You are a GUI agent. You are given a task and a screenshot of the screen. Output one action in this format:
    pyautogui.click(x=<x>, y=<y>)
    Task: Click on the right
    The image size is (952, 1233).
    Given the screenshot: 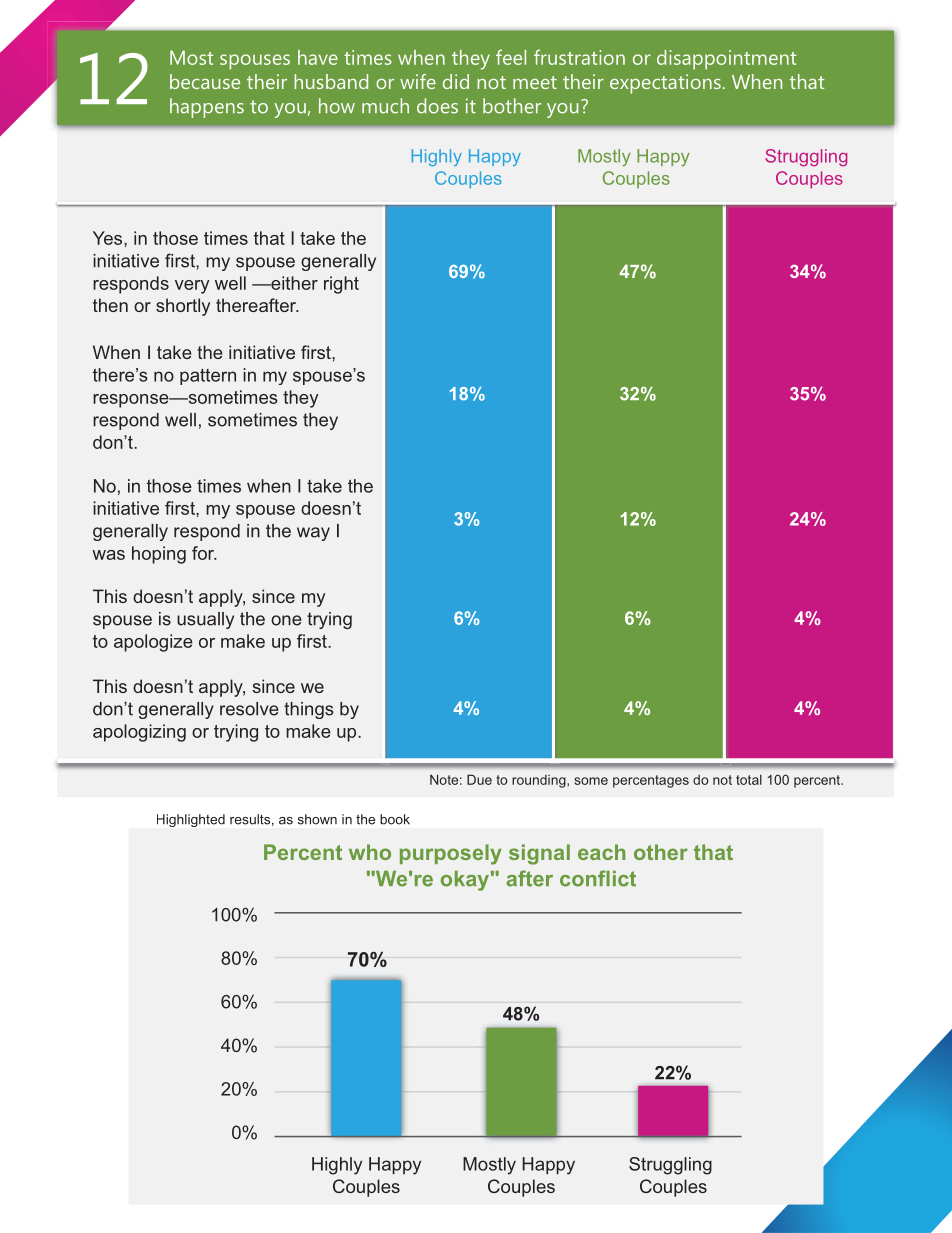 What is the action you would take?
    pyautogui.click(x=341, y=285)
